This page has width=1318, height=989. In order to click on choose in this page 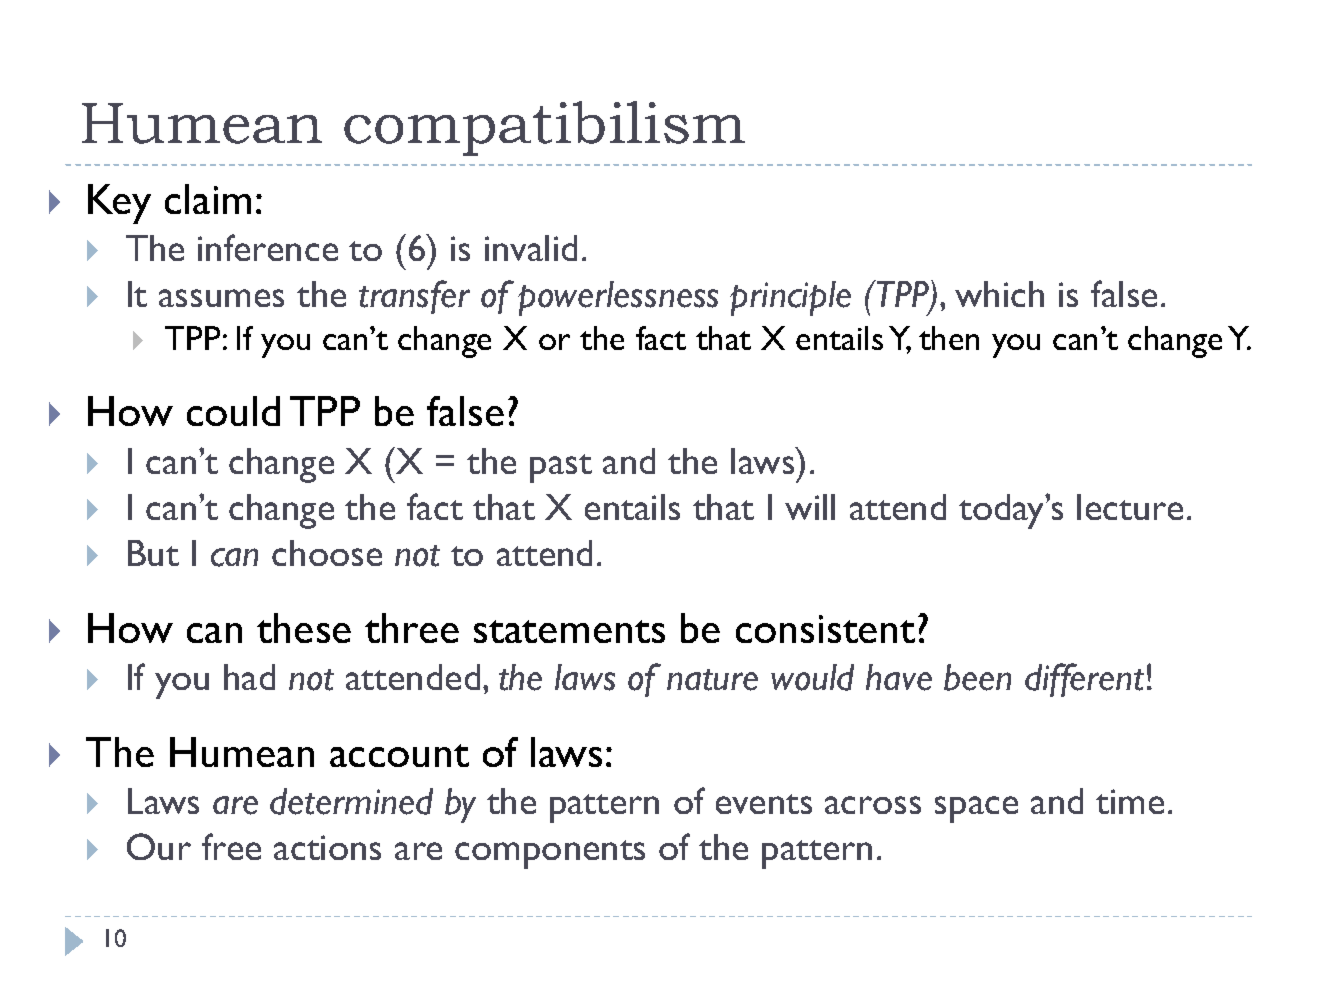, I will do `click(327, 553)`.
